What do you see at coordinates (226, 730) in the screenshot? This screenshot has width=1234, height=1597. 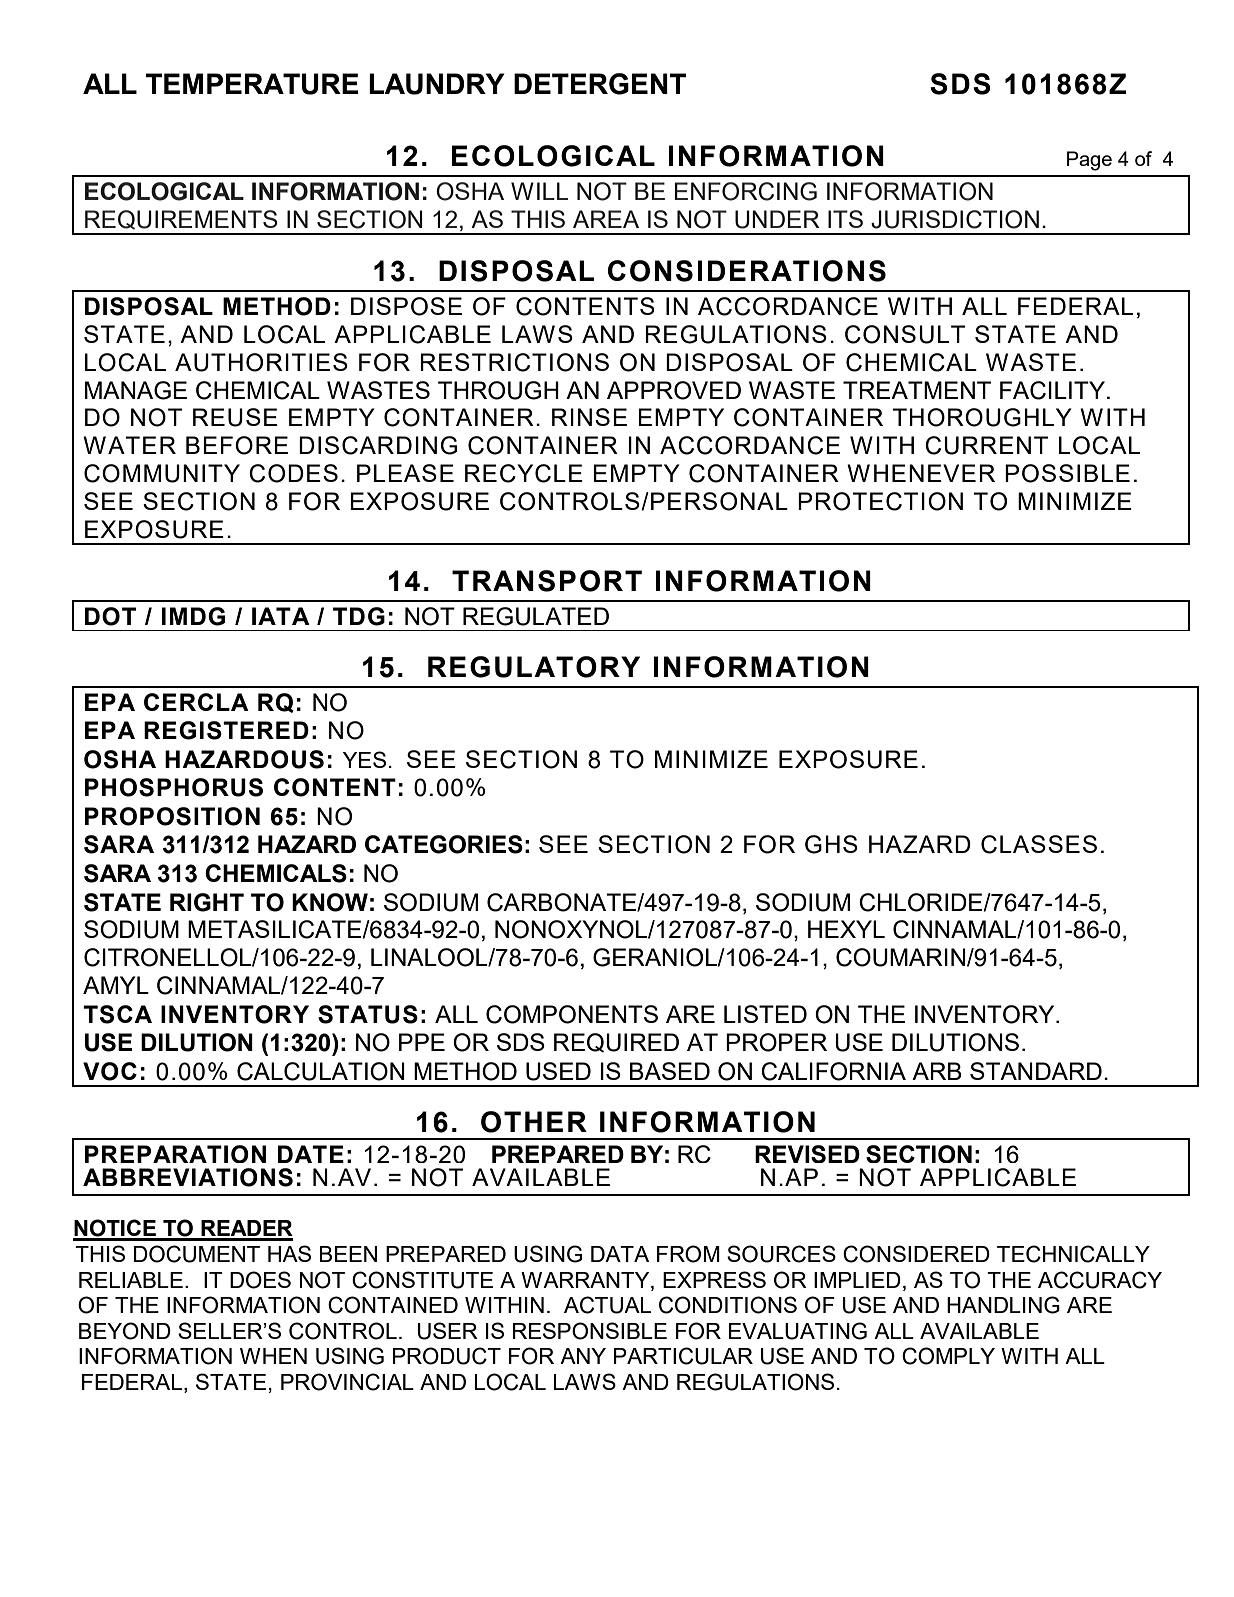 I see `REGISTERED` at bounding box center [226, 730].
